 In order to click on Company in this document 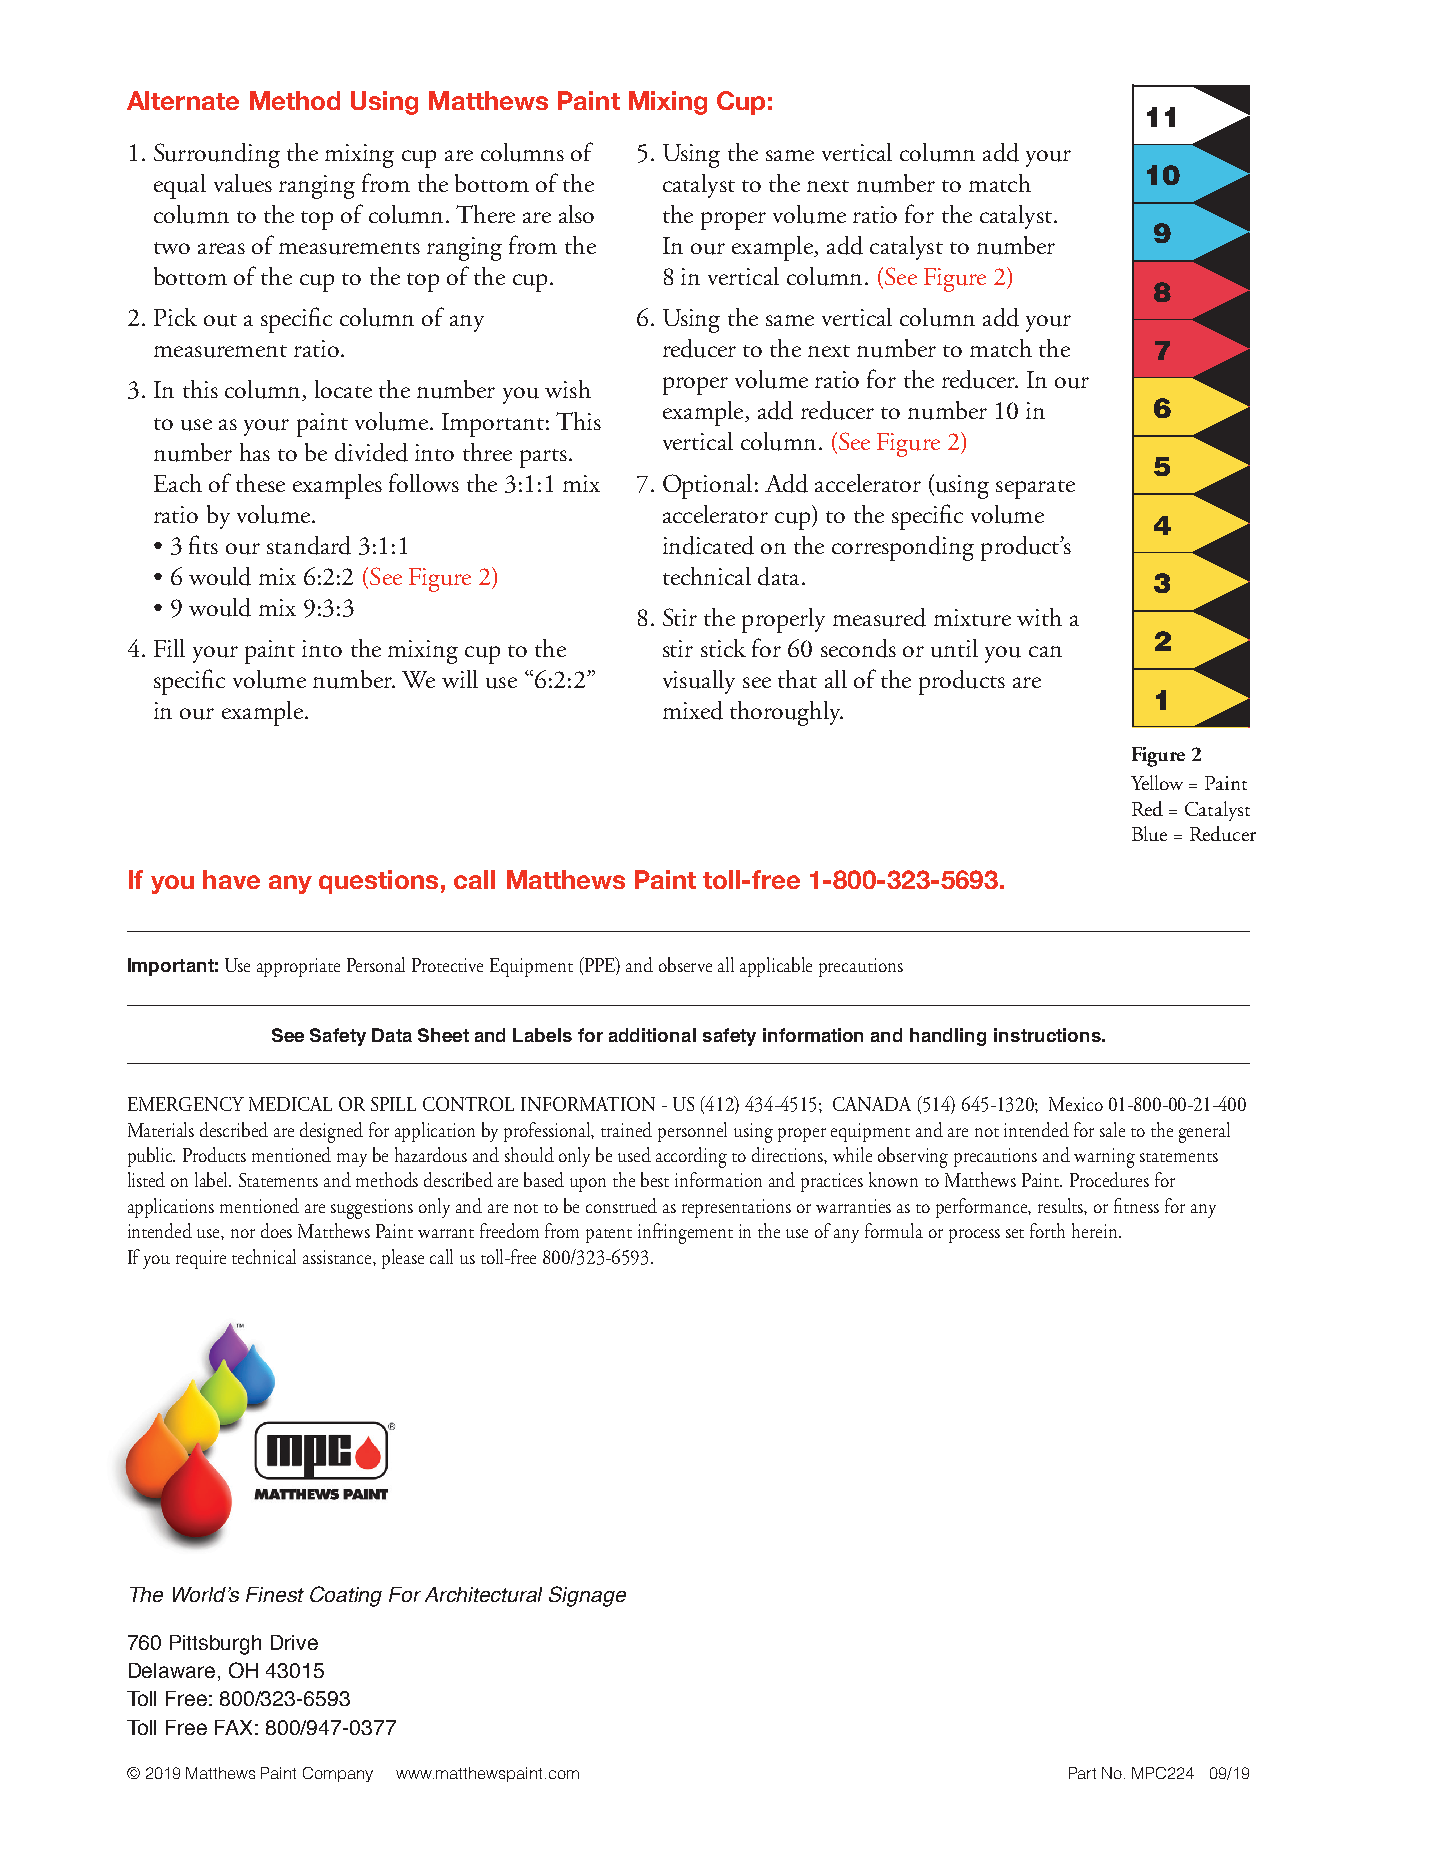, I will do `click(338, 1774)`.
